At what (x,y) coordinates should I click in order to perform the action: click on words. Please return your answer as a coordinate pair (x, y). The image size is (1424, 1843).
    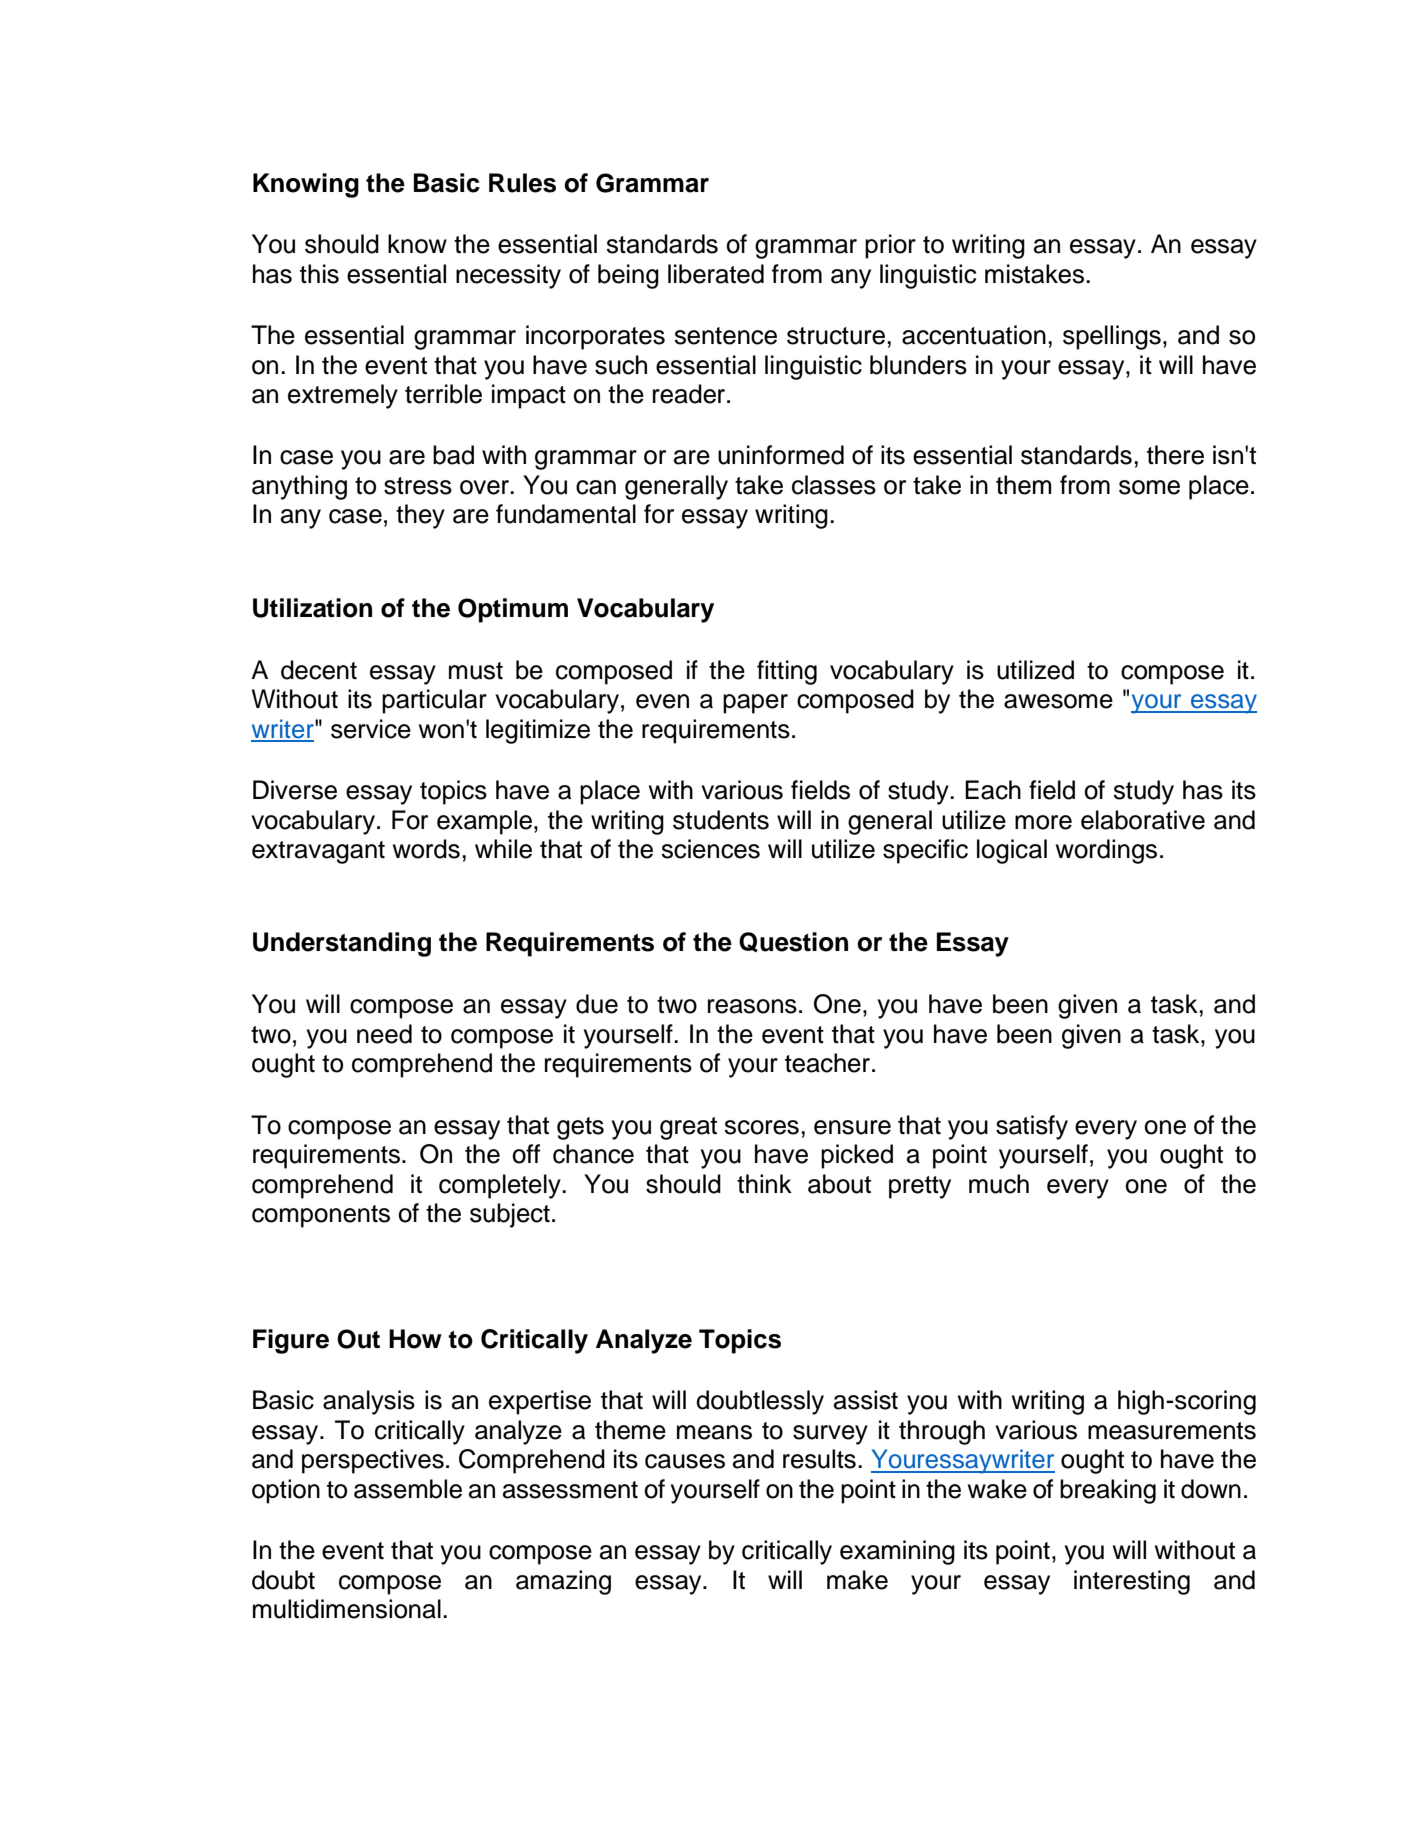
    Looking at the image, I should click on (426, 849).
